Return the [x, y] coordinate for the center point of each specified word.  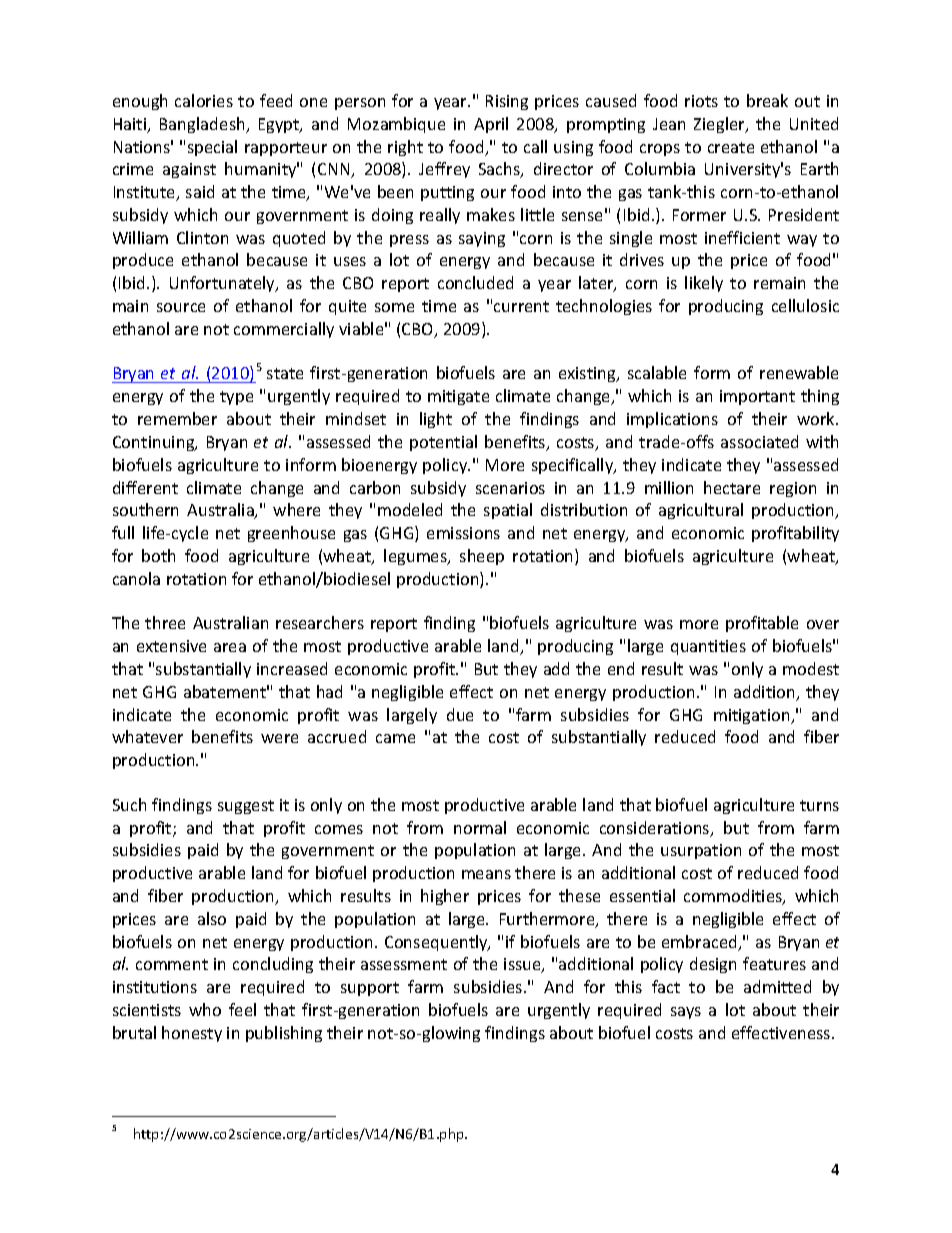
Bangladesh [203, 125]
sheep [482, 557]
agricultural [701, 511]
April [491, 125]
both [158, 555]
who [205, 1009]
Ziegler [720, 125]
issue [523, 965]
